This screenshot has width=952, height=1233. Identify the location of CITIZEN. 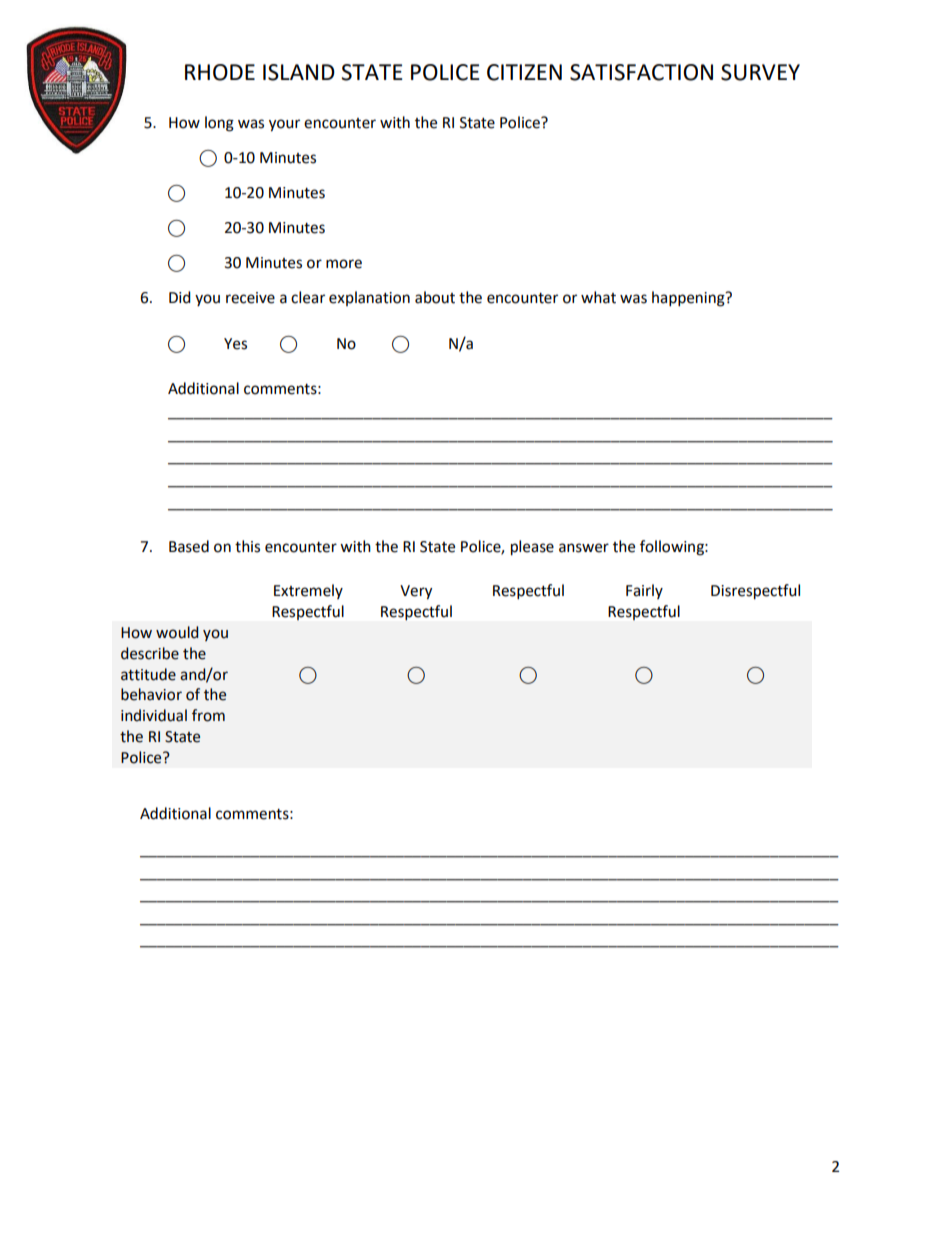
(524, 72).
